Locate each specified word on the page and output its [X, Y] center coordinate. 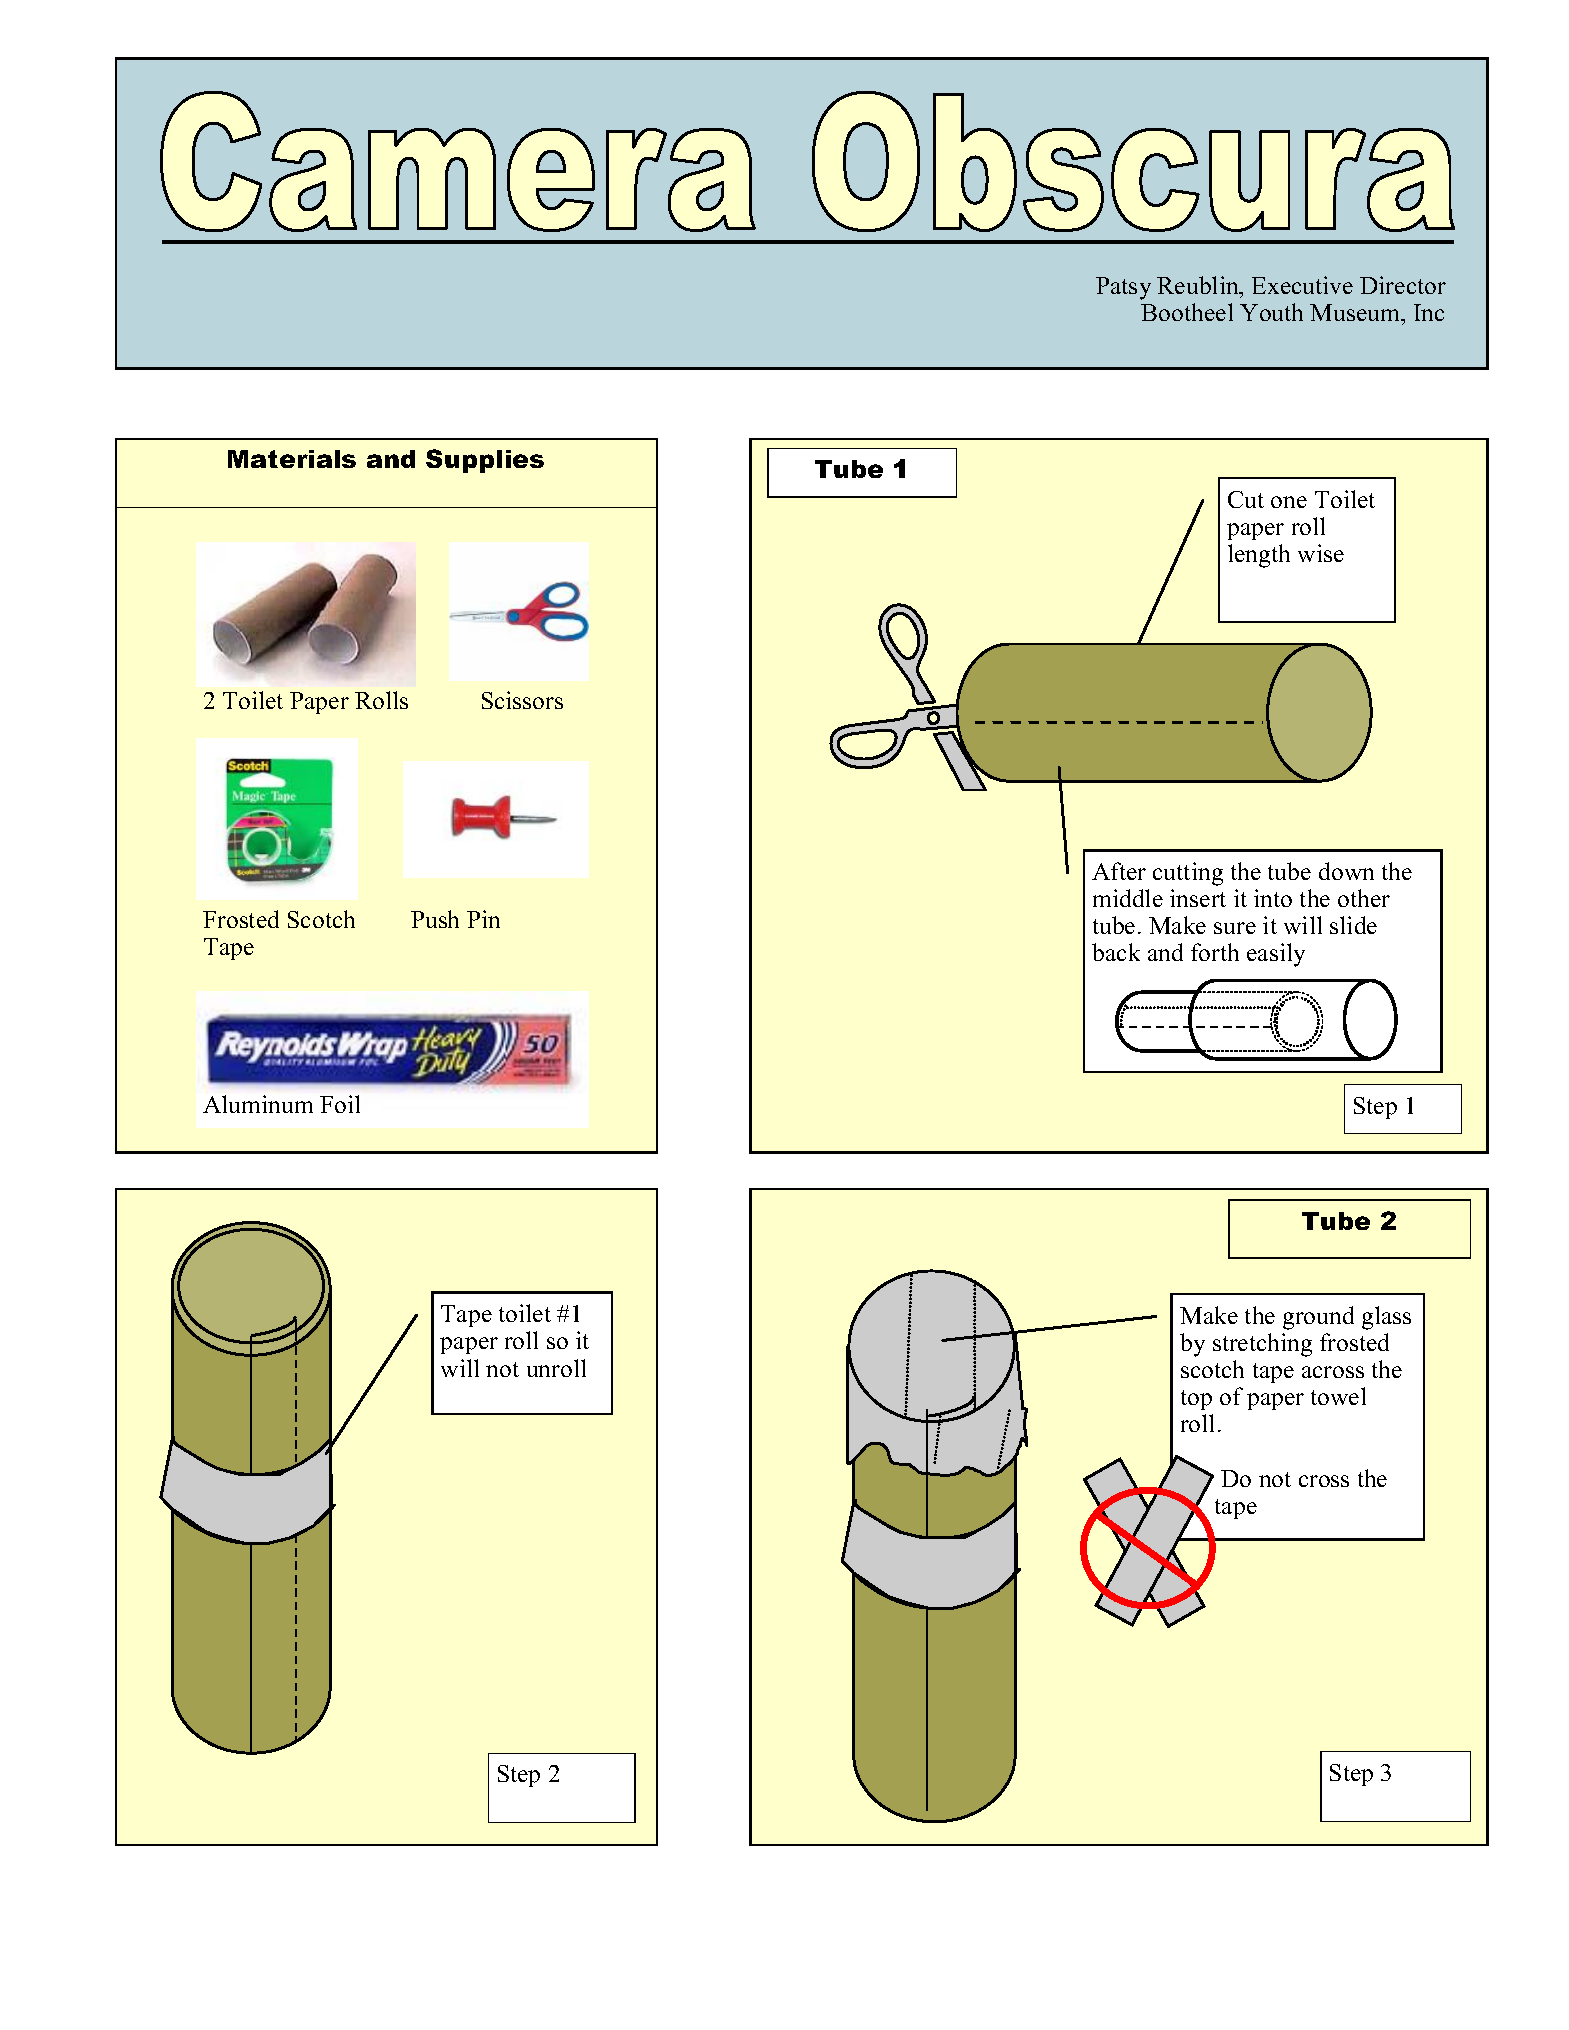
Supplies [485, 461]
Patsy [1123, 288]
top [1196, 1400]
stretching [1262, 1345]
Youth [1271, 312]
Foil [340, 1104]
